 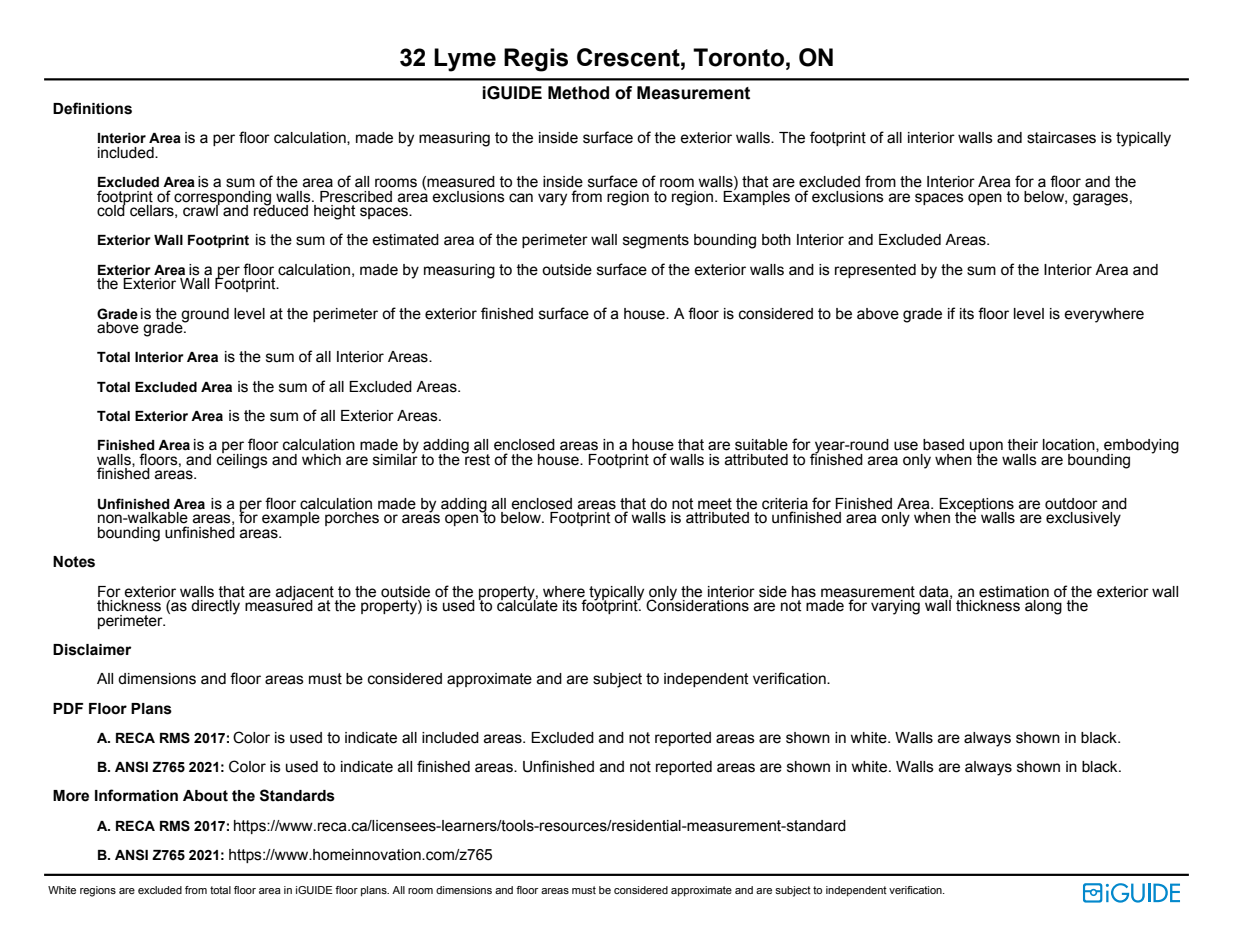 I want to click on Information, so click(x=136, y=795).
